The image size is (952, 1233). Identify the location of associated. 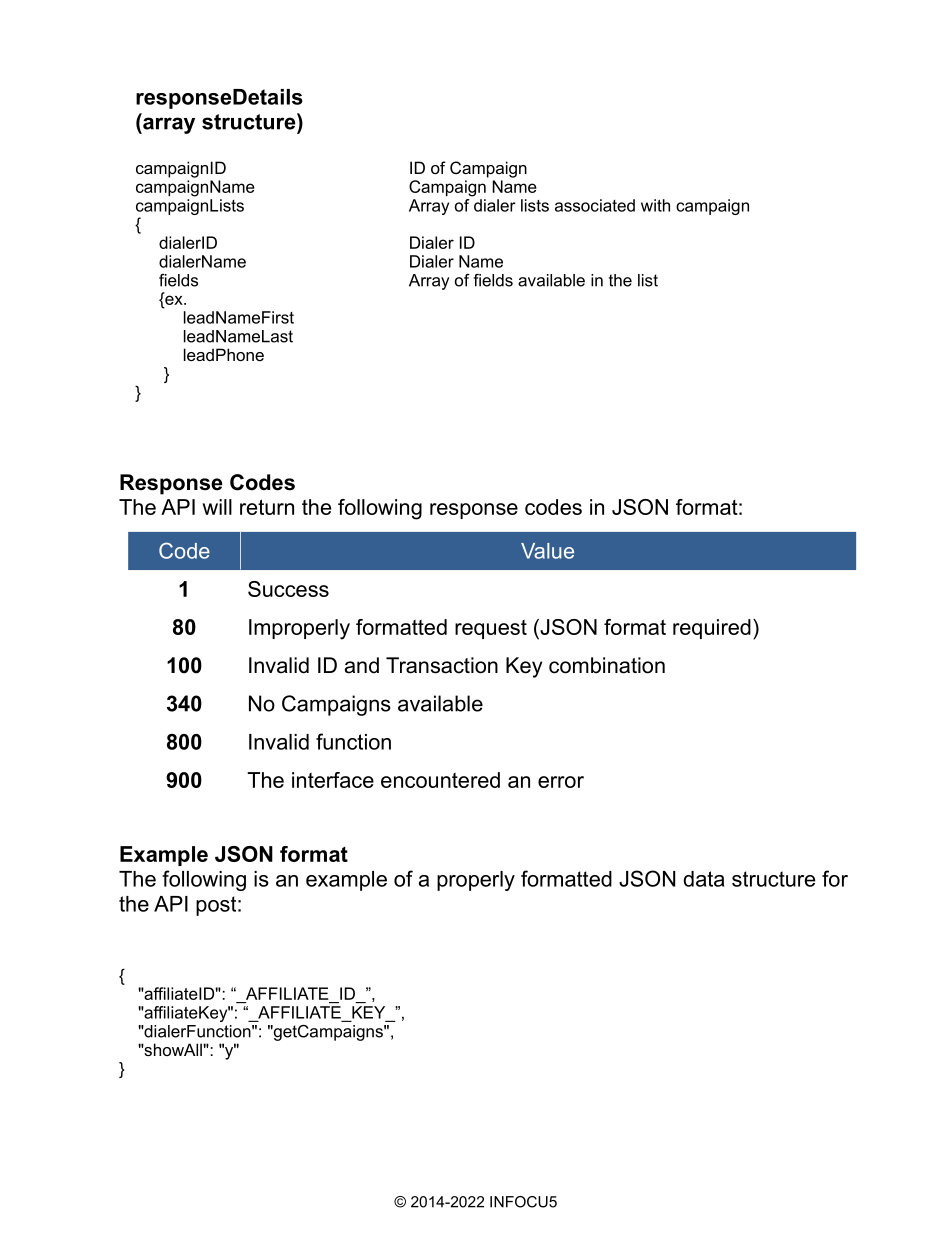
(595, 205).
